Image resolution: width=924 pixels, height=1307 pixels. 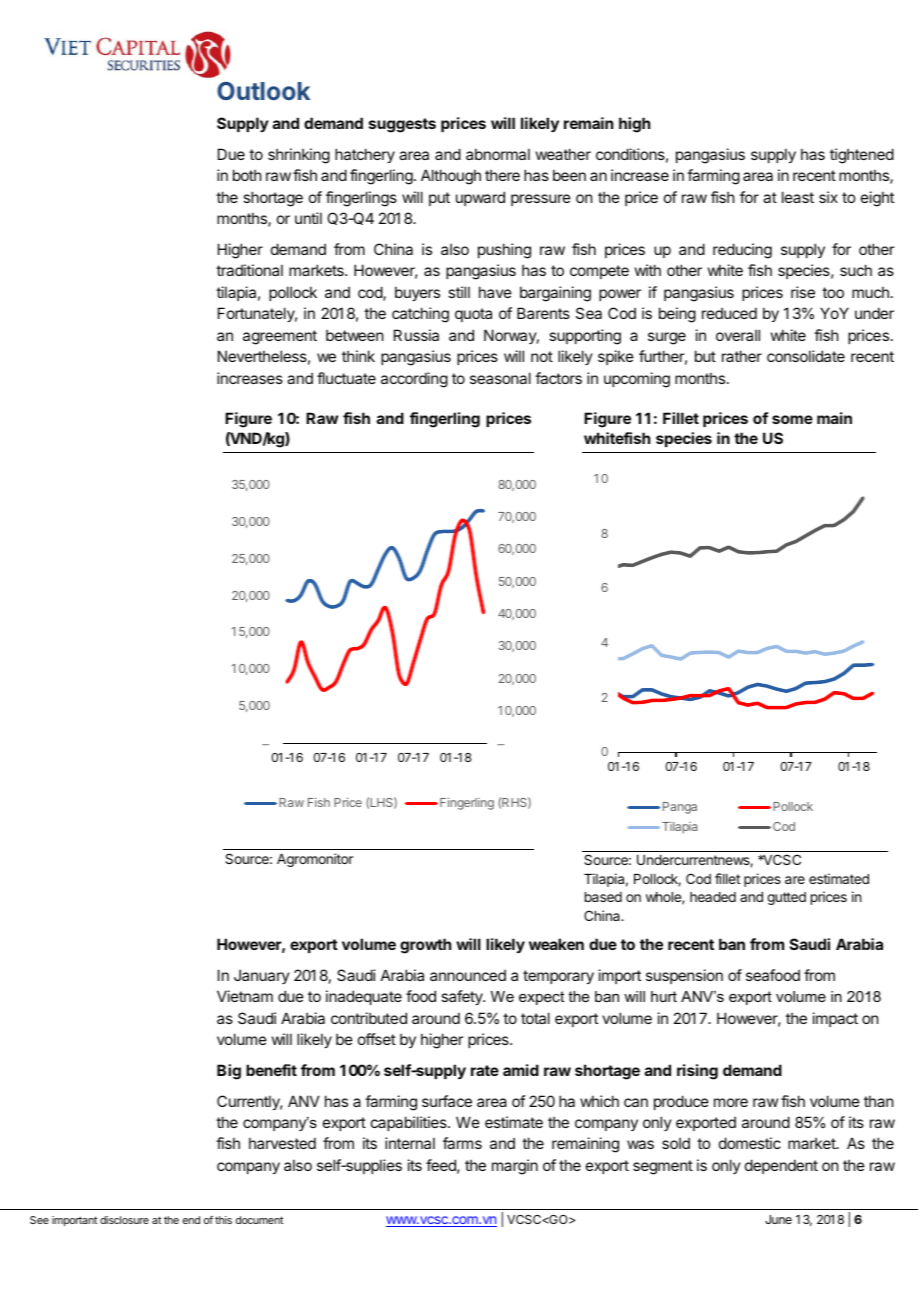 What do you see at coordinates (124, 1220) in the screenshot?
I see `disclosure` at bounding box center [124, 1220].
